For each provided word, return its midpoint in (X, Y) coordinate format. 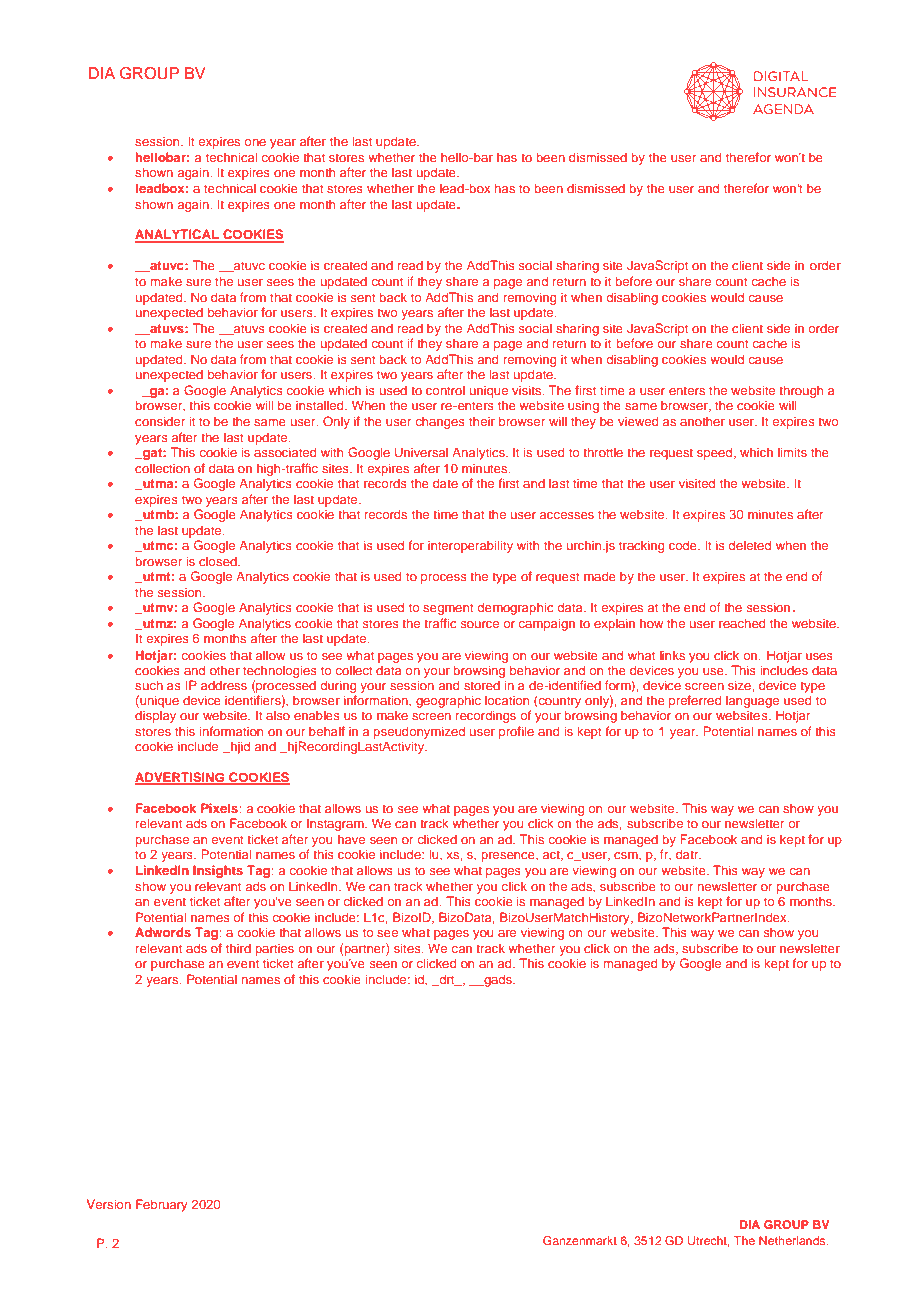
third (238, 948)
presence (509, 857)
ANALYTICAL (178, 235)
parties (274, 950)
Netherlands (793, 1240)
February (162, 1205)
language (752, 703)
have (351, 839)
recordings (486, 716)
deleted (750, 545)
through (801, 391)
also (278, 715)
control (445, 390)
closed (219, 561)
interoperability (470, 546)
